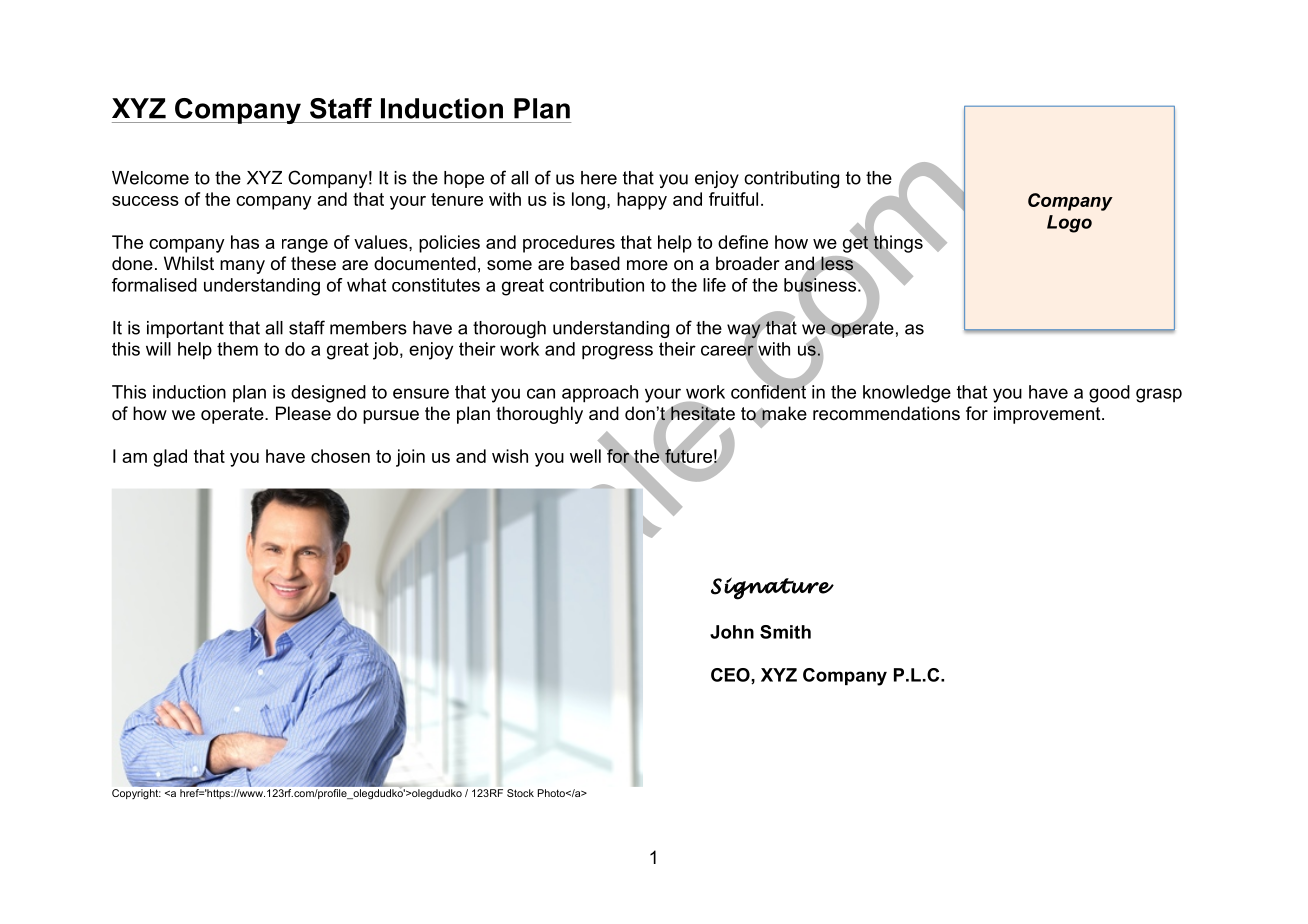 Image resolution: width=1308 pixels, height=924 pixels. What do you see at coordinates (145, 201) in the screenshot?
I see `success` at bounding box center [145, 201].
